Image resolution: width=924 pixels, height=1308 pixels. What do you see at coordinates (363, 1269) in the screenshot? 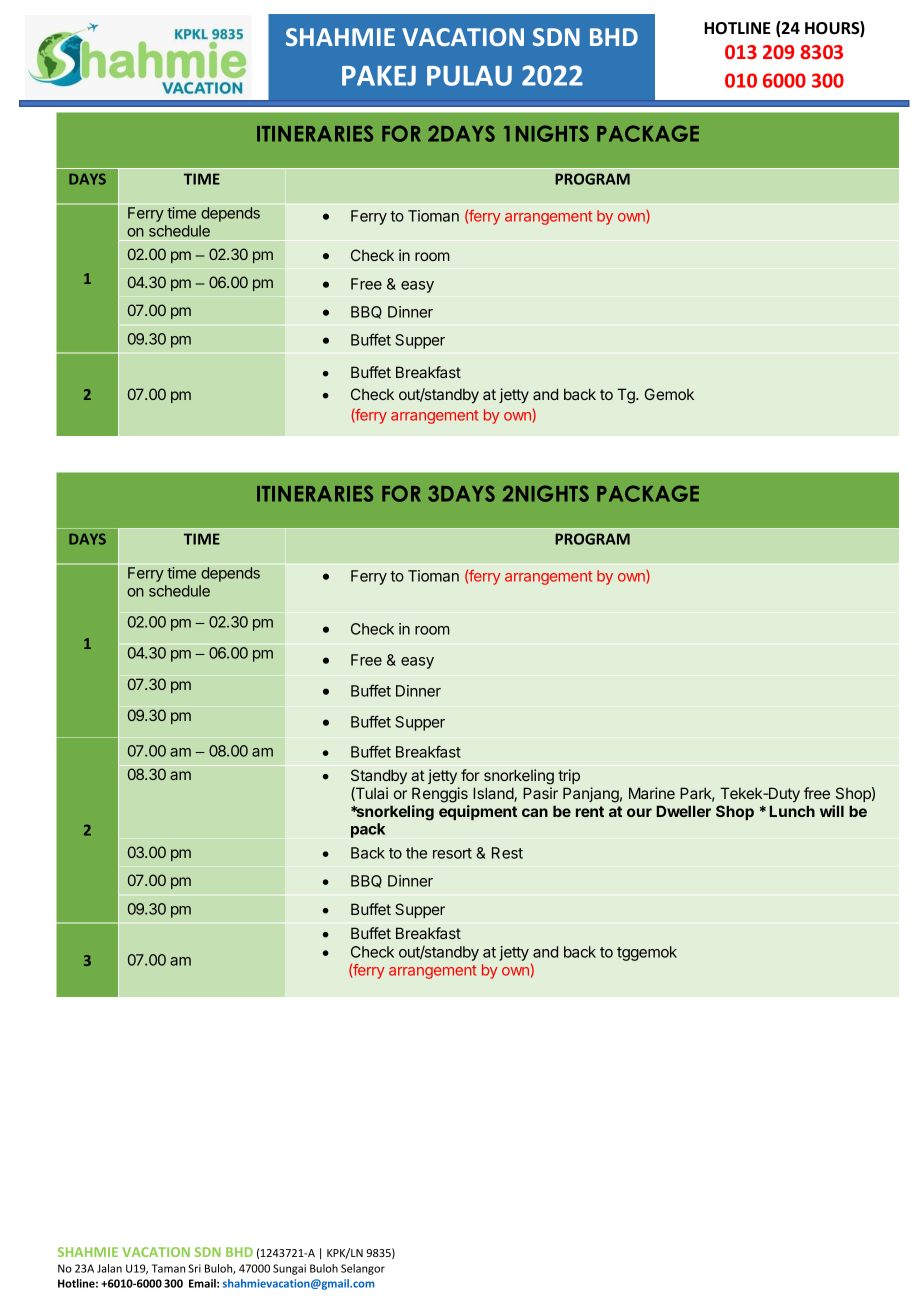
I see `Selangor` at bounding box center [363, 1269].
